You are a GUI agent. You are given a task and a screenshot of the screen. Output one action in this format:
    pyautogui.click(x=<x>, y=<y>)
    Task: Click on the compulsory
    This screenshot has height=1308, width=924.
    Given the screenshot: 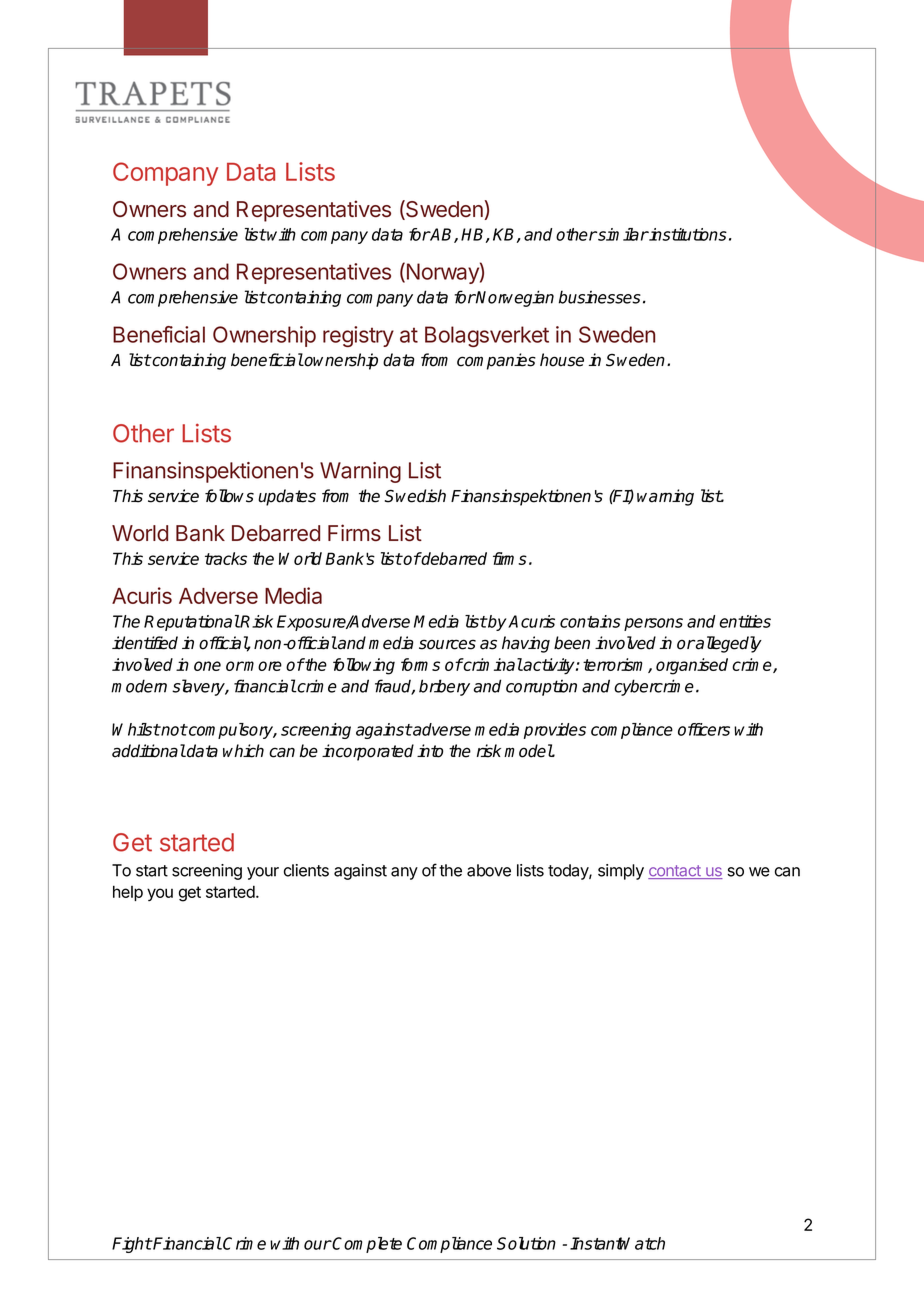 What is the action you would take?
    pyautogui.click(x=231, y=731)
